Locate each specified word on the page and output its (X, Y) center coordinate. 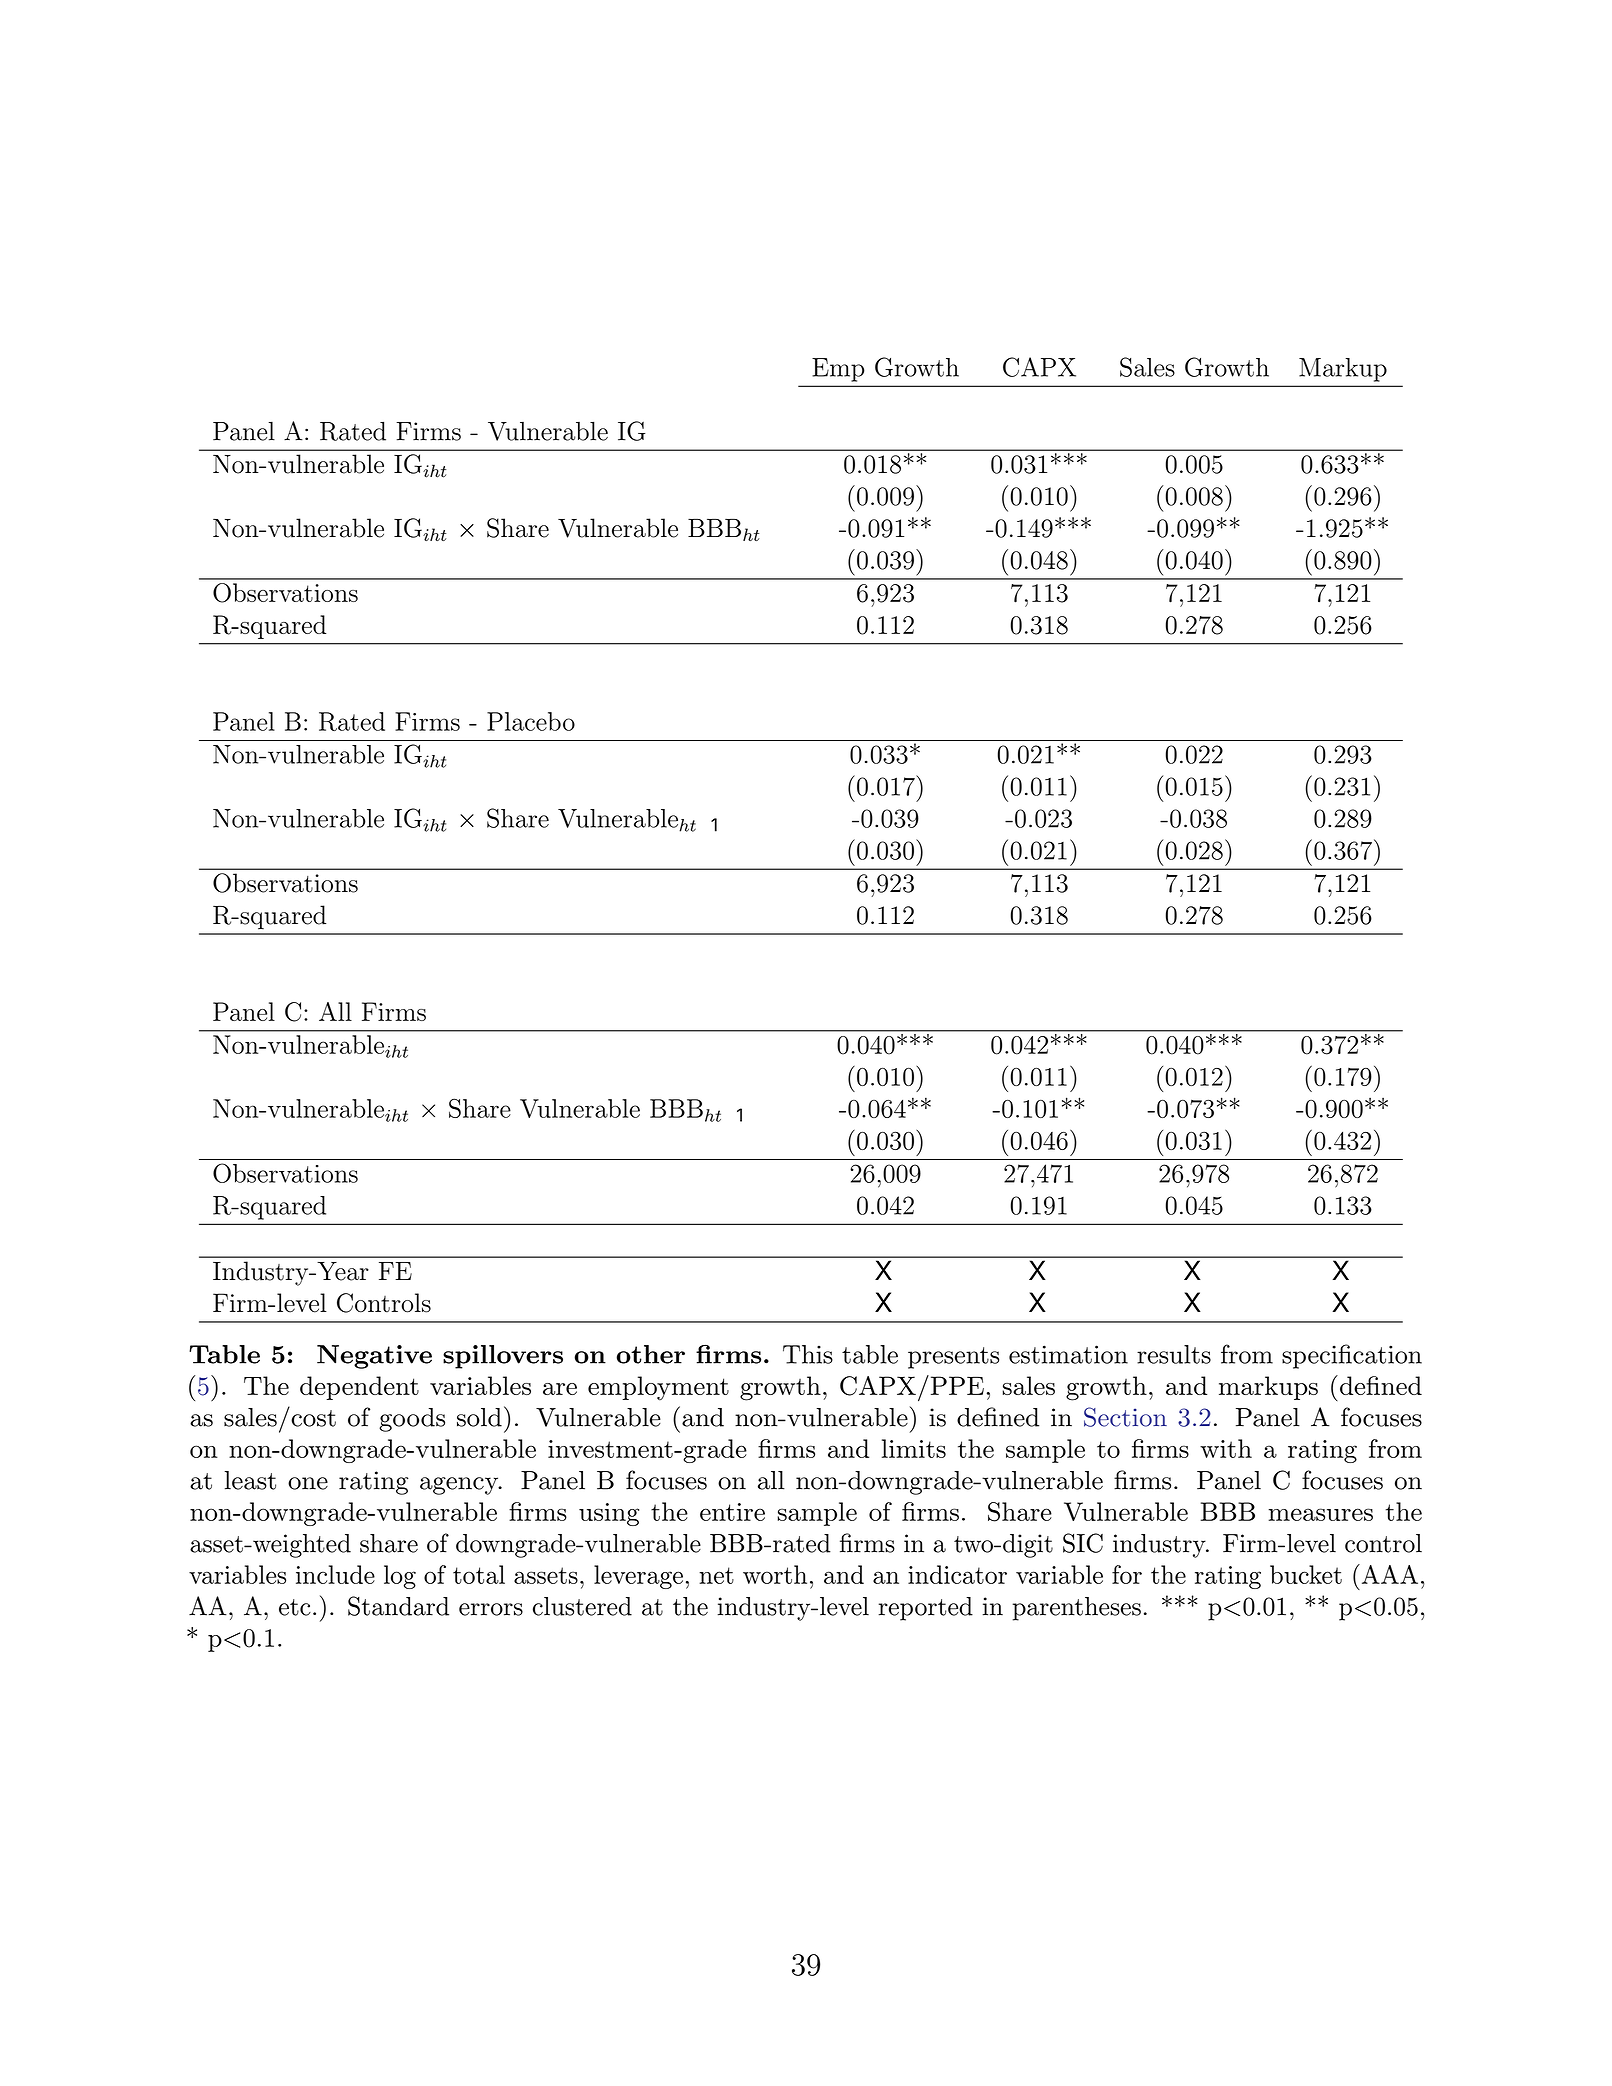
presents (953, 1358)
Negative (374, 1357)
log (400, 1577)
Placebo (531, 721)
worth (775, 1574)
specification (1352, 1356)
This (808, 1354)
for (1127, 1574)
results (1174, 1354)
